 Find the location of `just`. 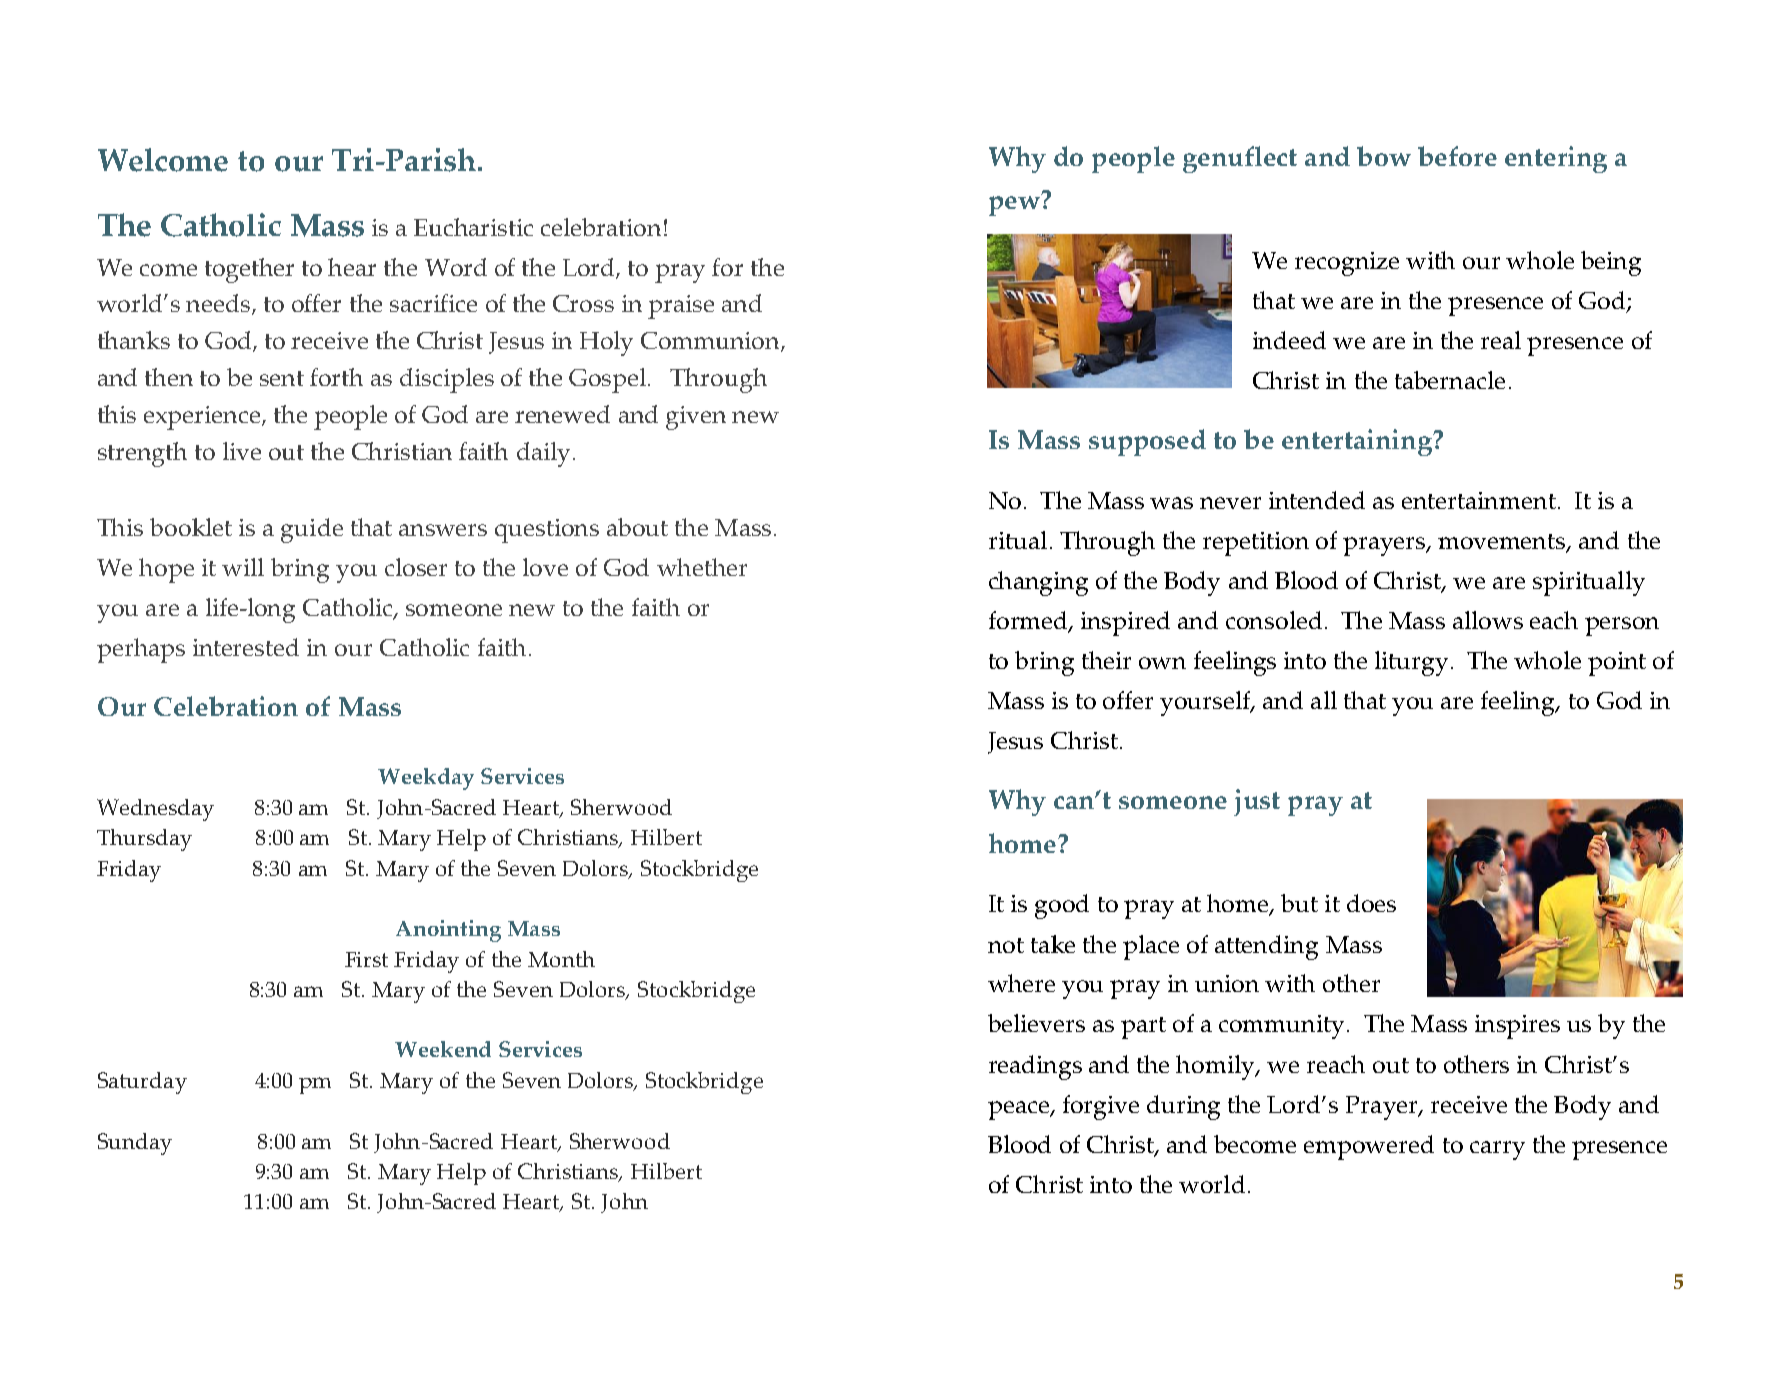

just is located at coordinates (1257, 802).
